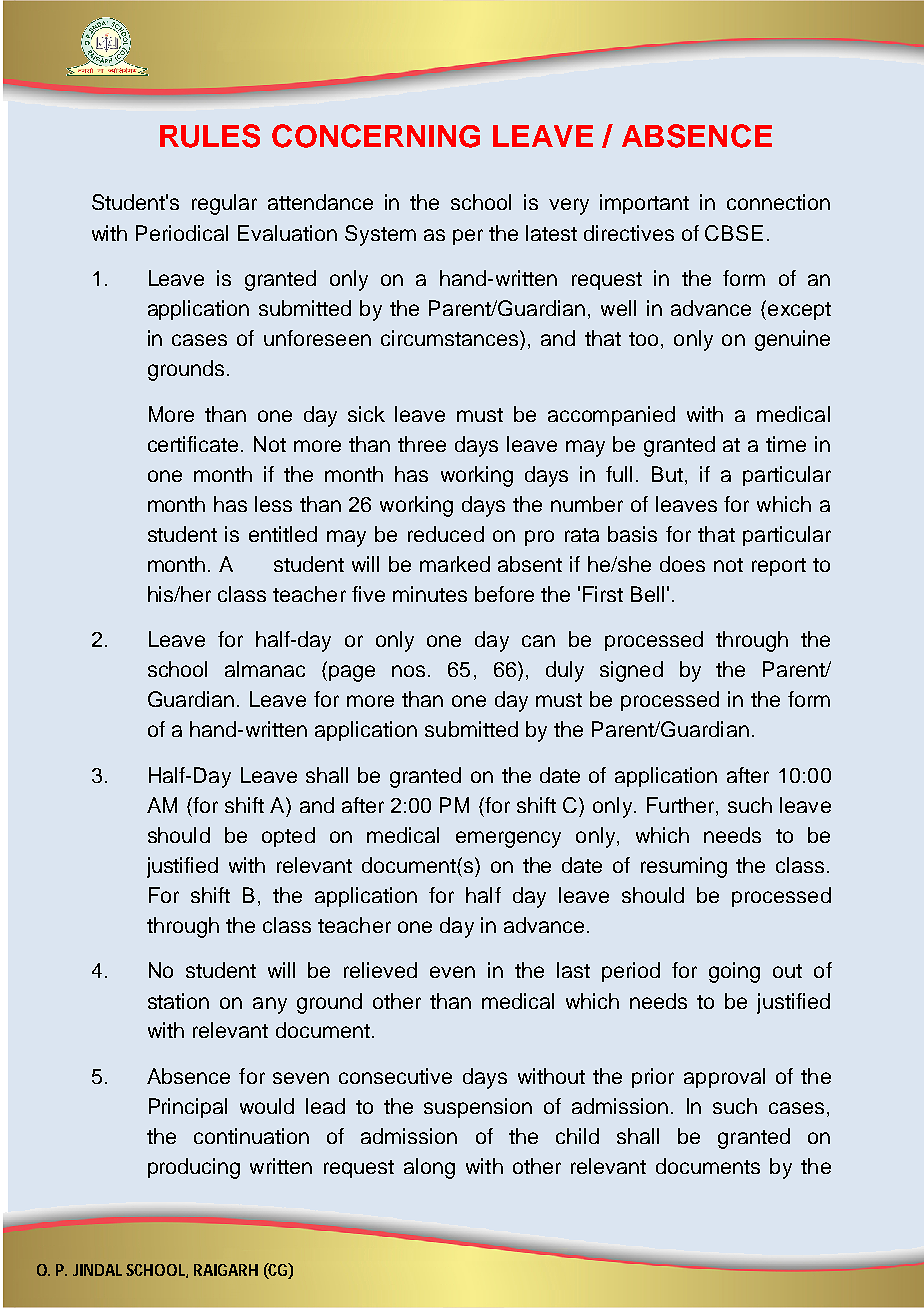  Describe the element at coordinates (508, 839) in the page. I see `emergency` at that location.
